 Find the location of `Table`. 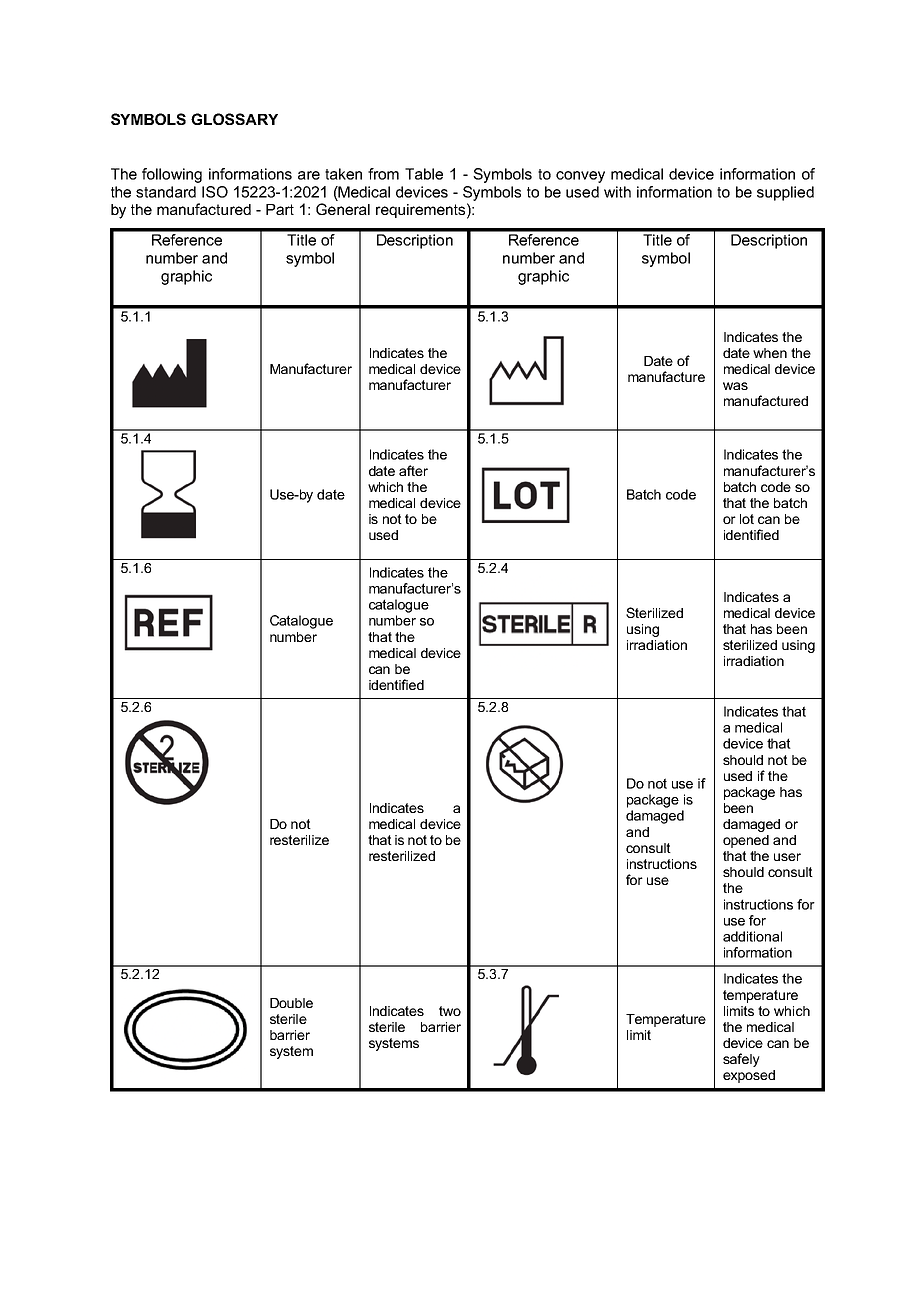

Table is located at coordinates (424, 174).
